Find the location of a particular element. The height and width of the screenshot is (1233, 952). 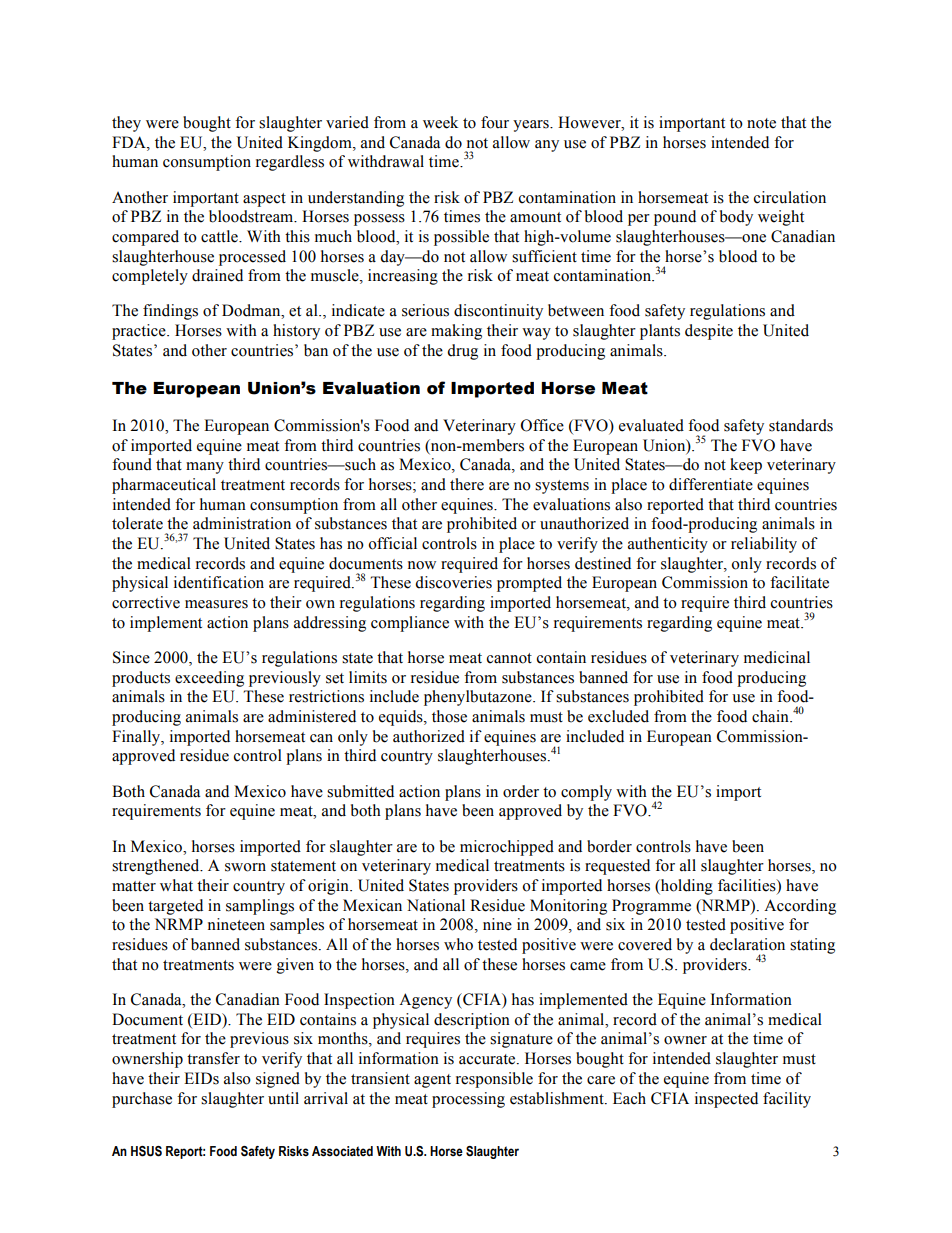

note is located at coordinates (761, 123).
